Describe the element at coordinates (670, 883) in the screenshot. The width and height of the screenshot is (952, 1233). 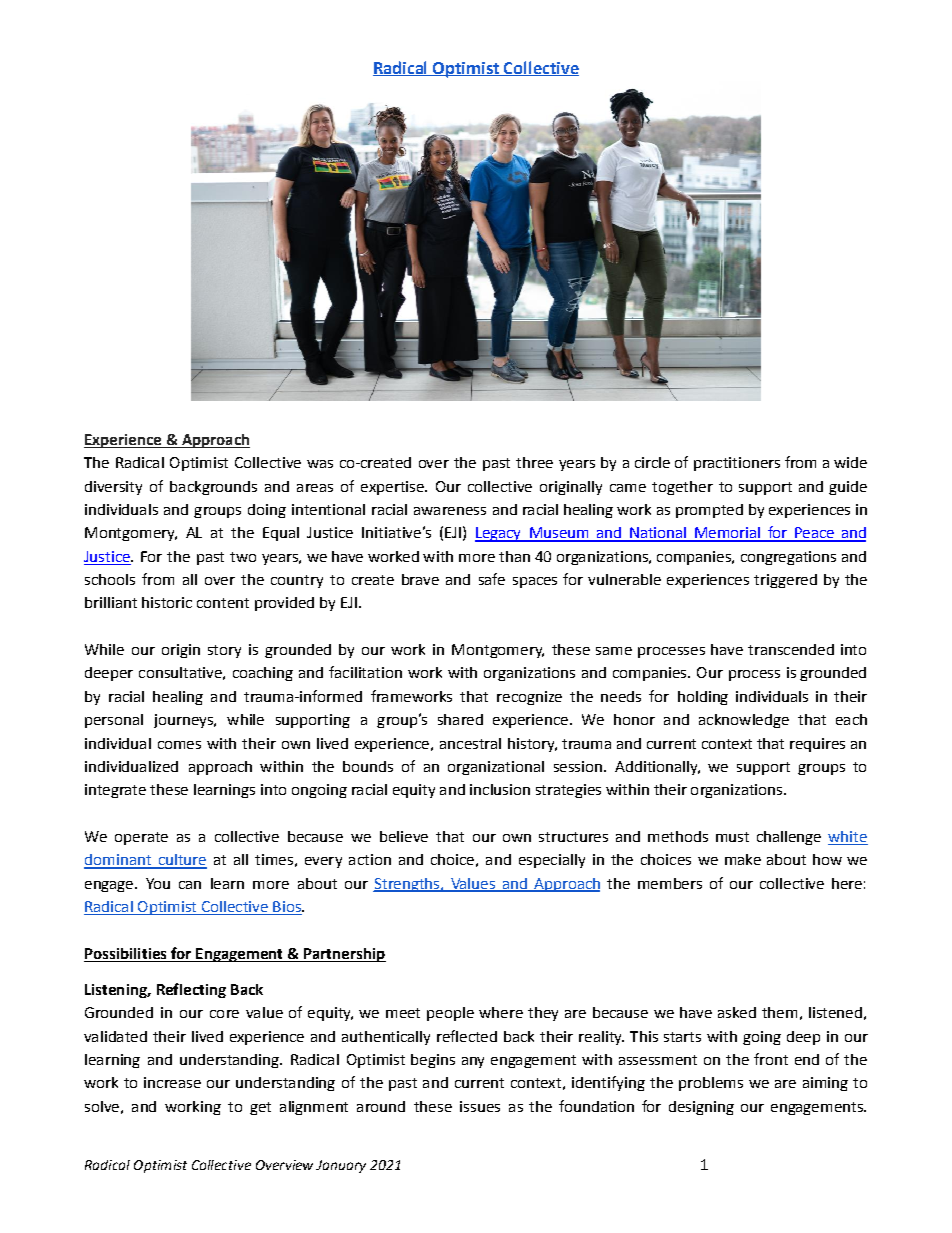
I see `members` at that location.
